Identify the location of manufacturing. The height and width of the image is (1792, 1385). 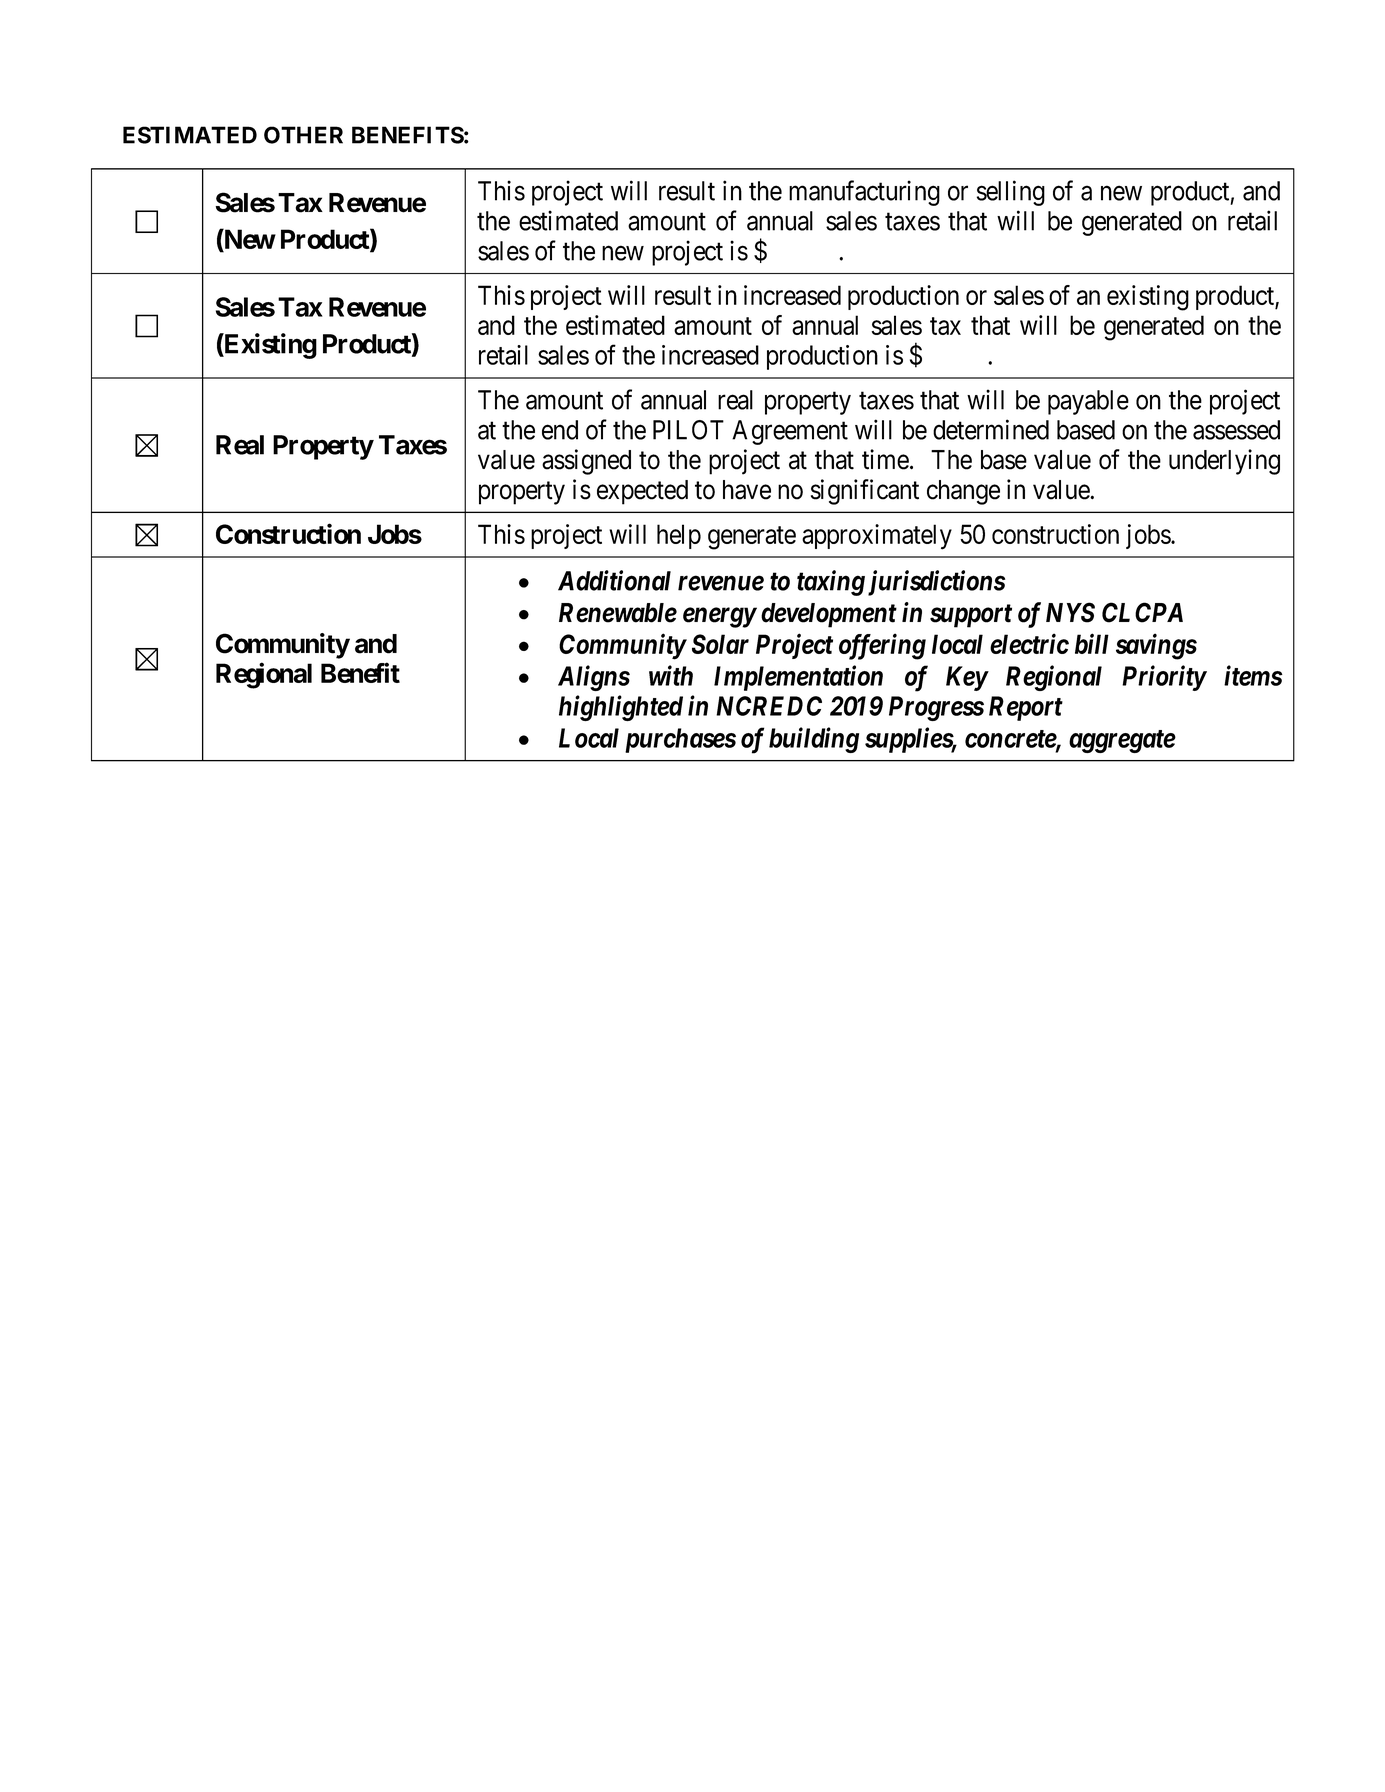
(864, 193).
